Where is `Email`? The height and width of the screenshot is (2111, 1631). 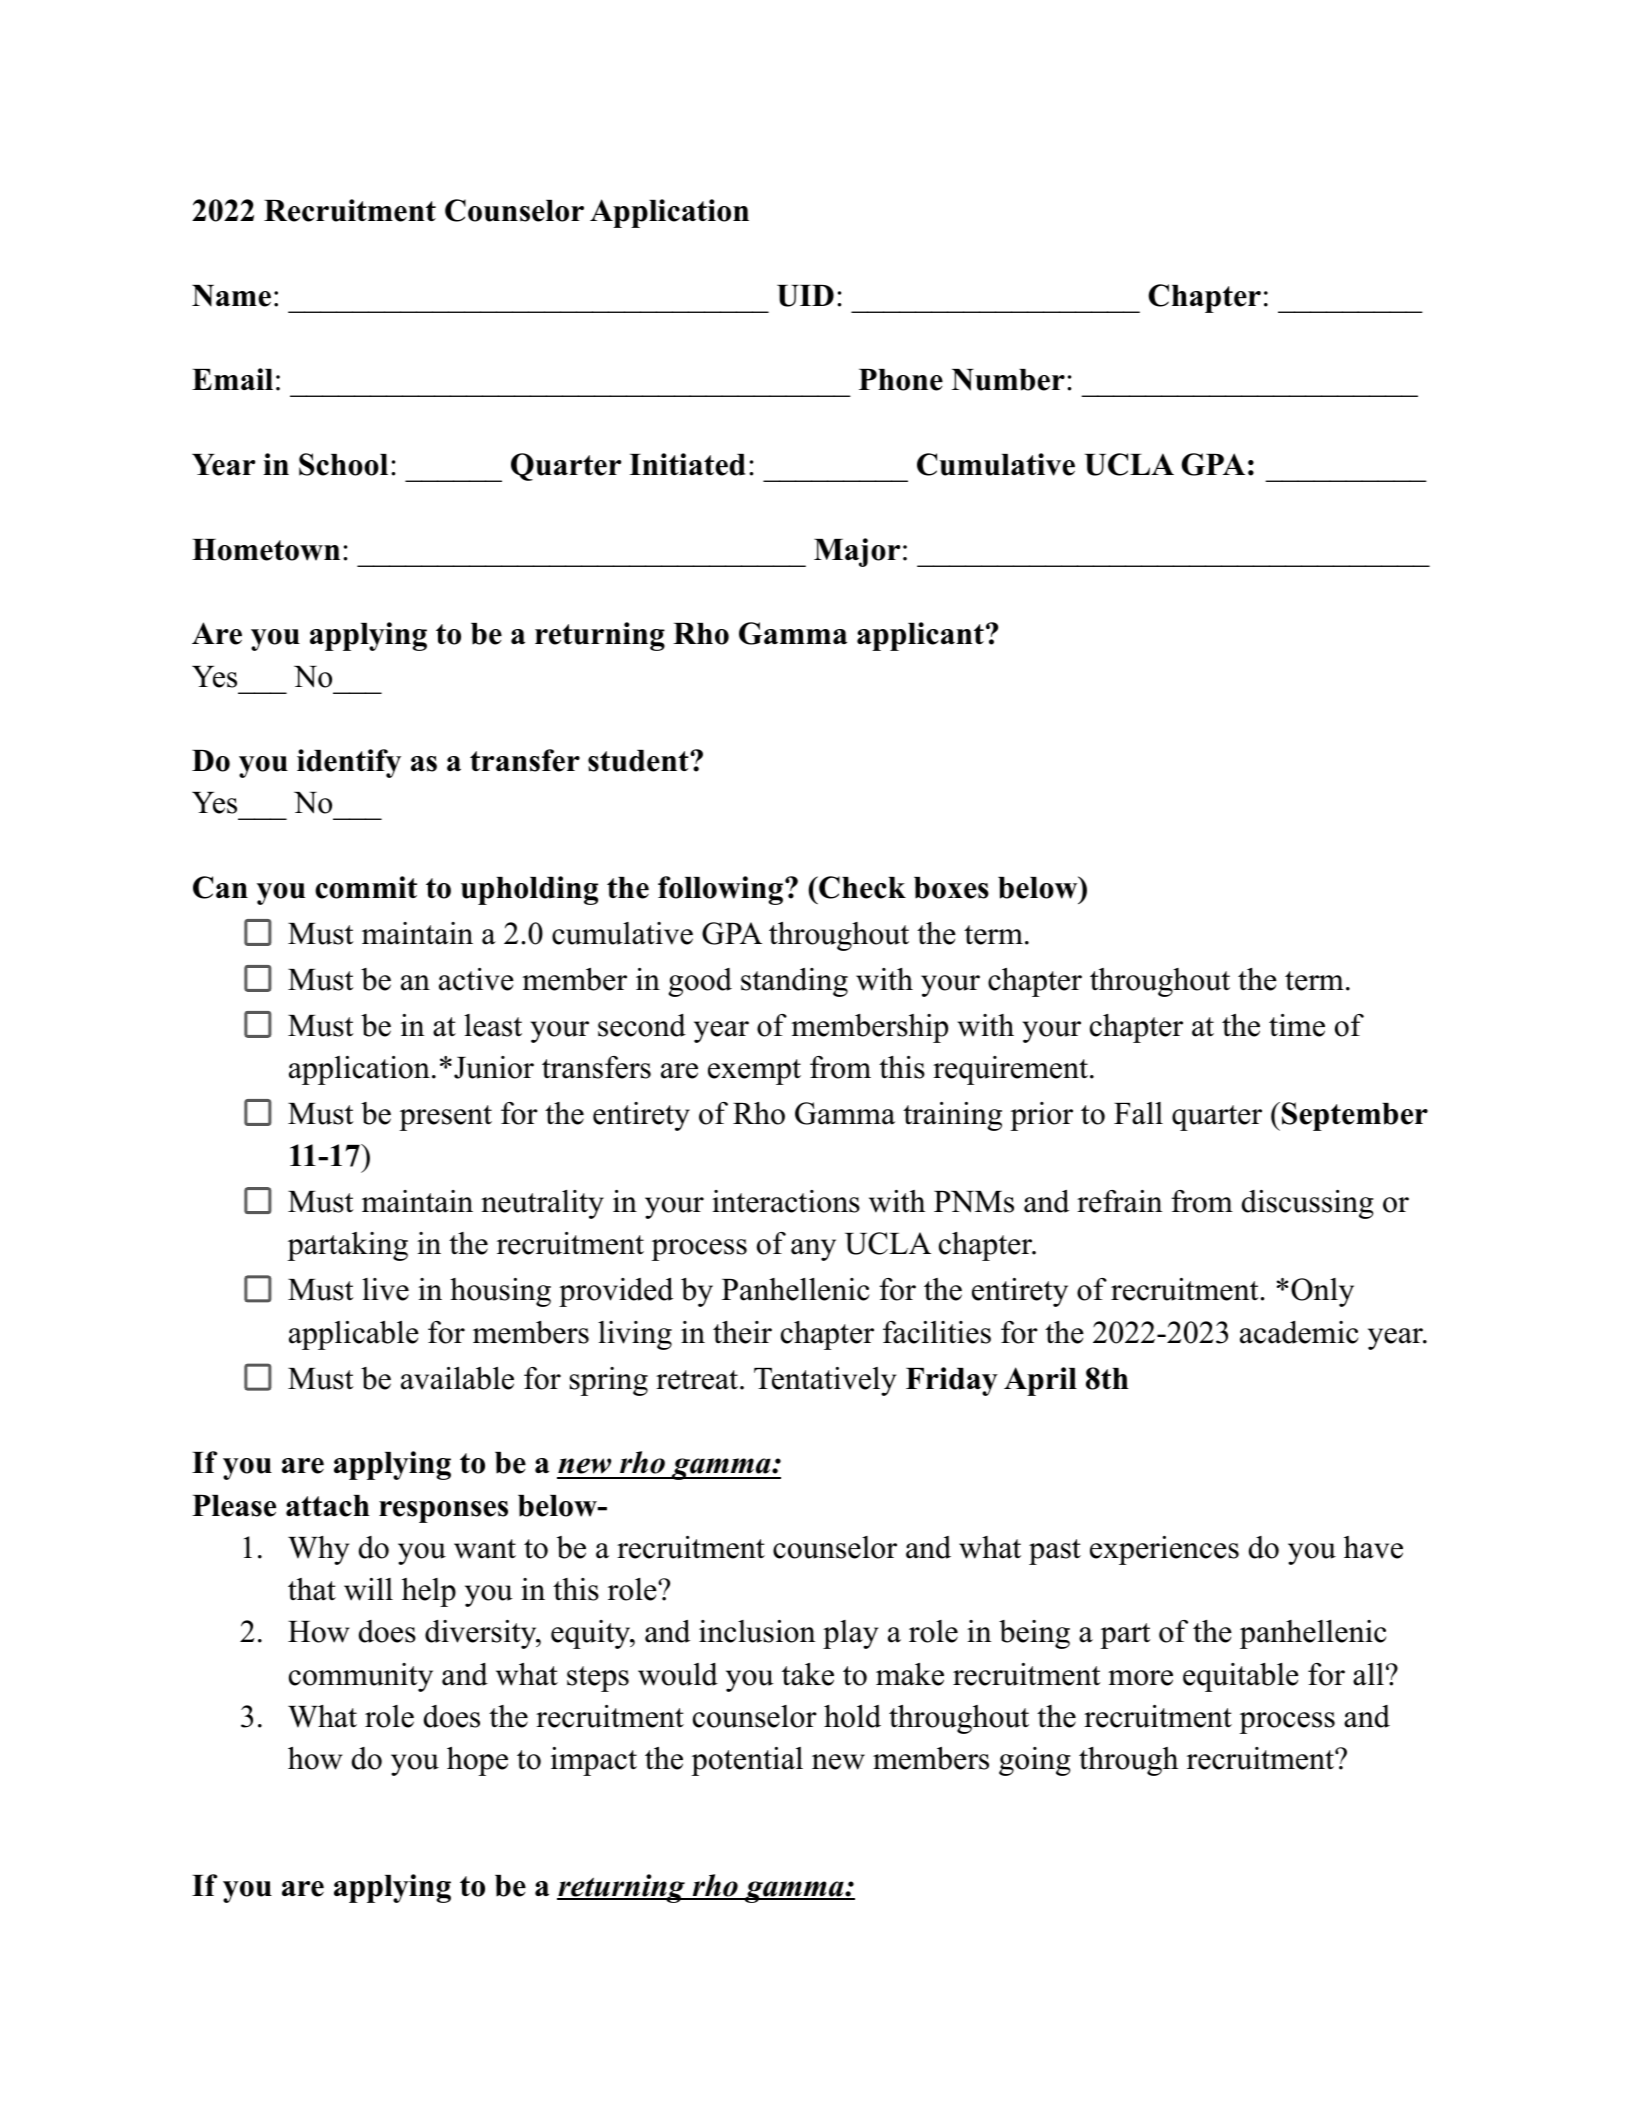
Email is located at coordinates (232, 379).
